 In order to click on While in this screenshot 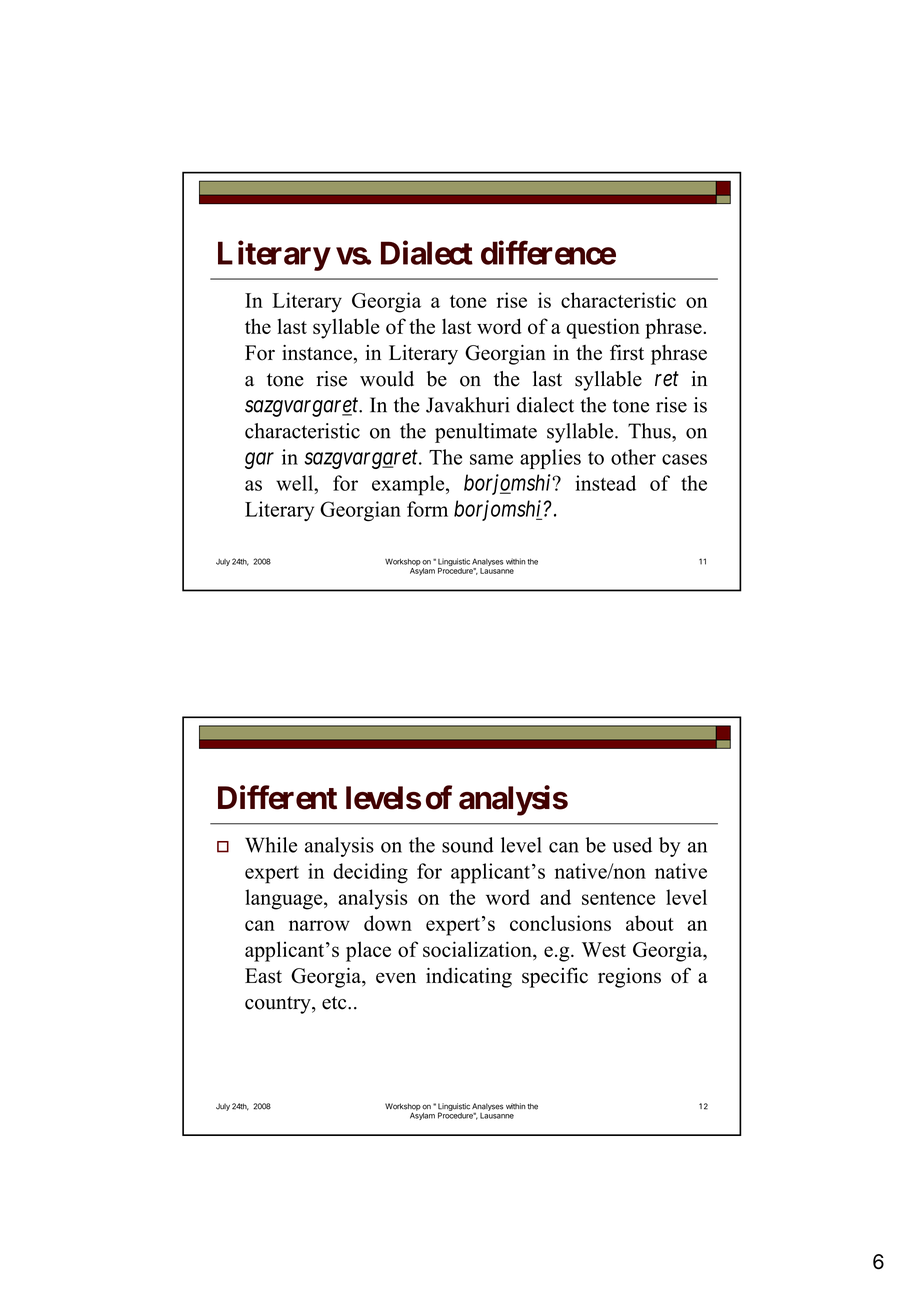, I will do `click(271, 845)`.
